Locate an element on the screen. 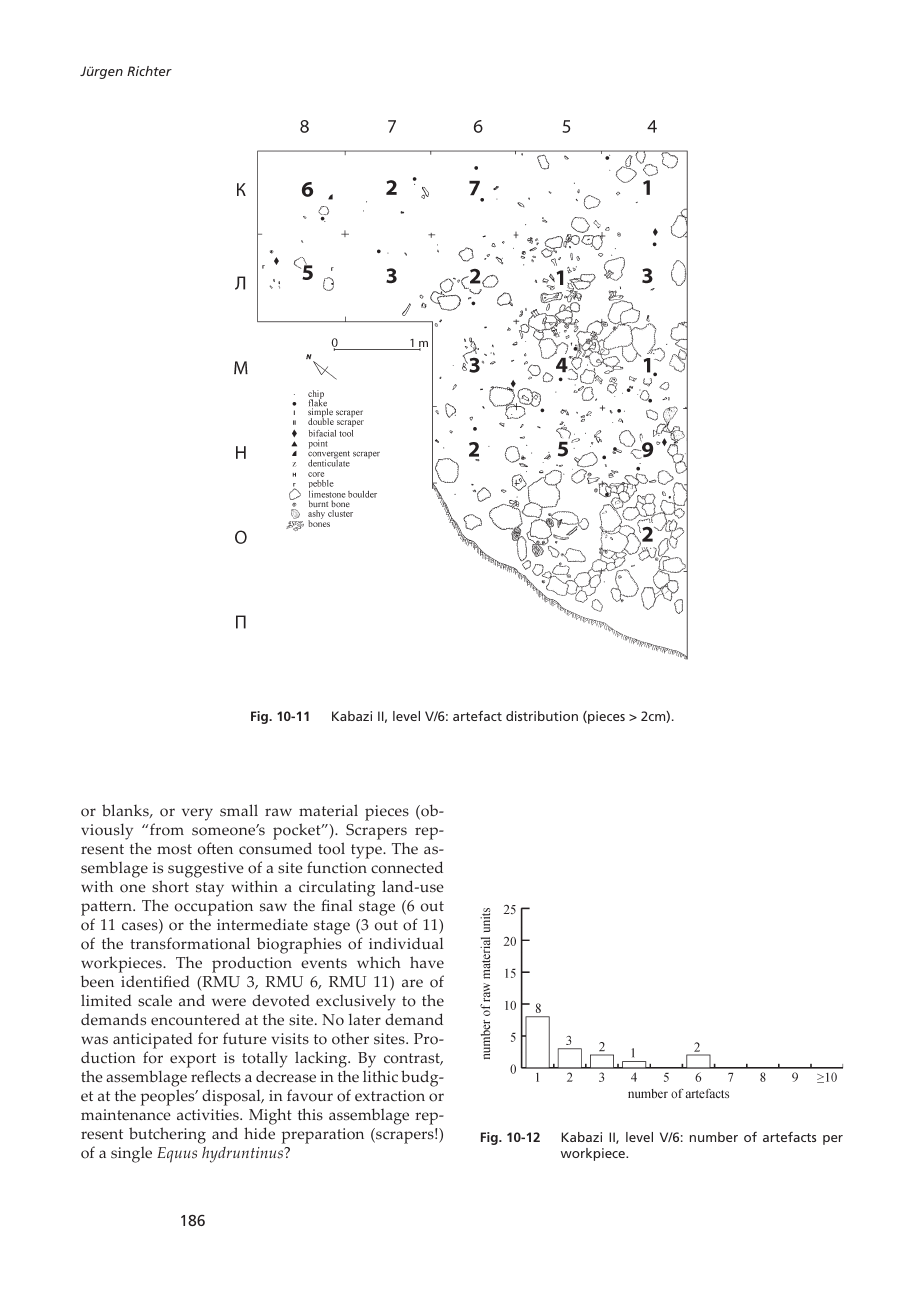 This screenshot has height=1310, width=924. function is located at coordinates (337, 867).
